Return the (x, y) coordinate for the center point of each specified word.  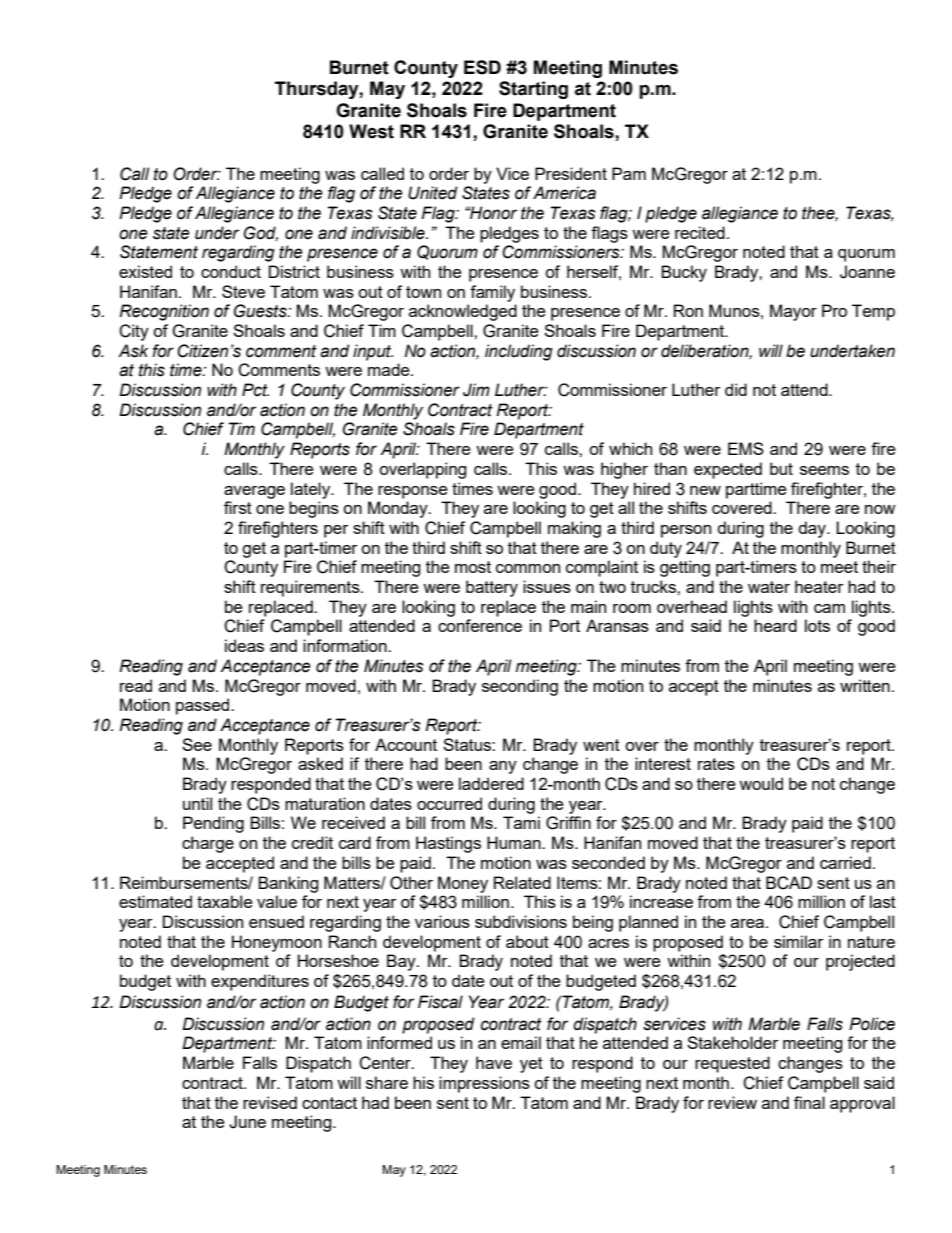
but (781, 468)
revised (270, 1102)
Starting (533, 90)
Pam (629, 173)
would (761, 783)
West (371, 131)
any (503, 767)
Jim (476, 390)
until (197, 803)
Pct (255, 390)
